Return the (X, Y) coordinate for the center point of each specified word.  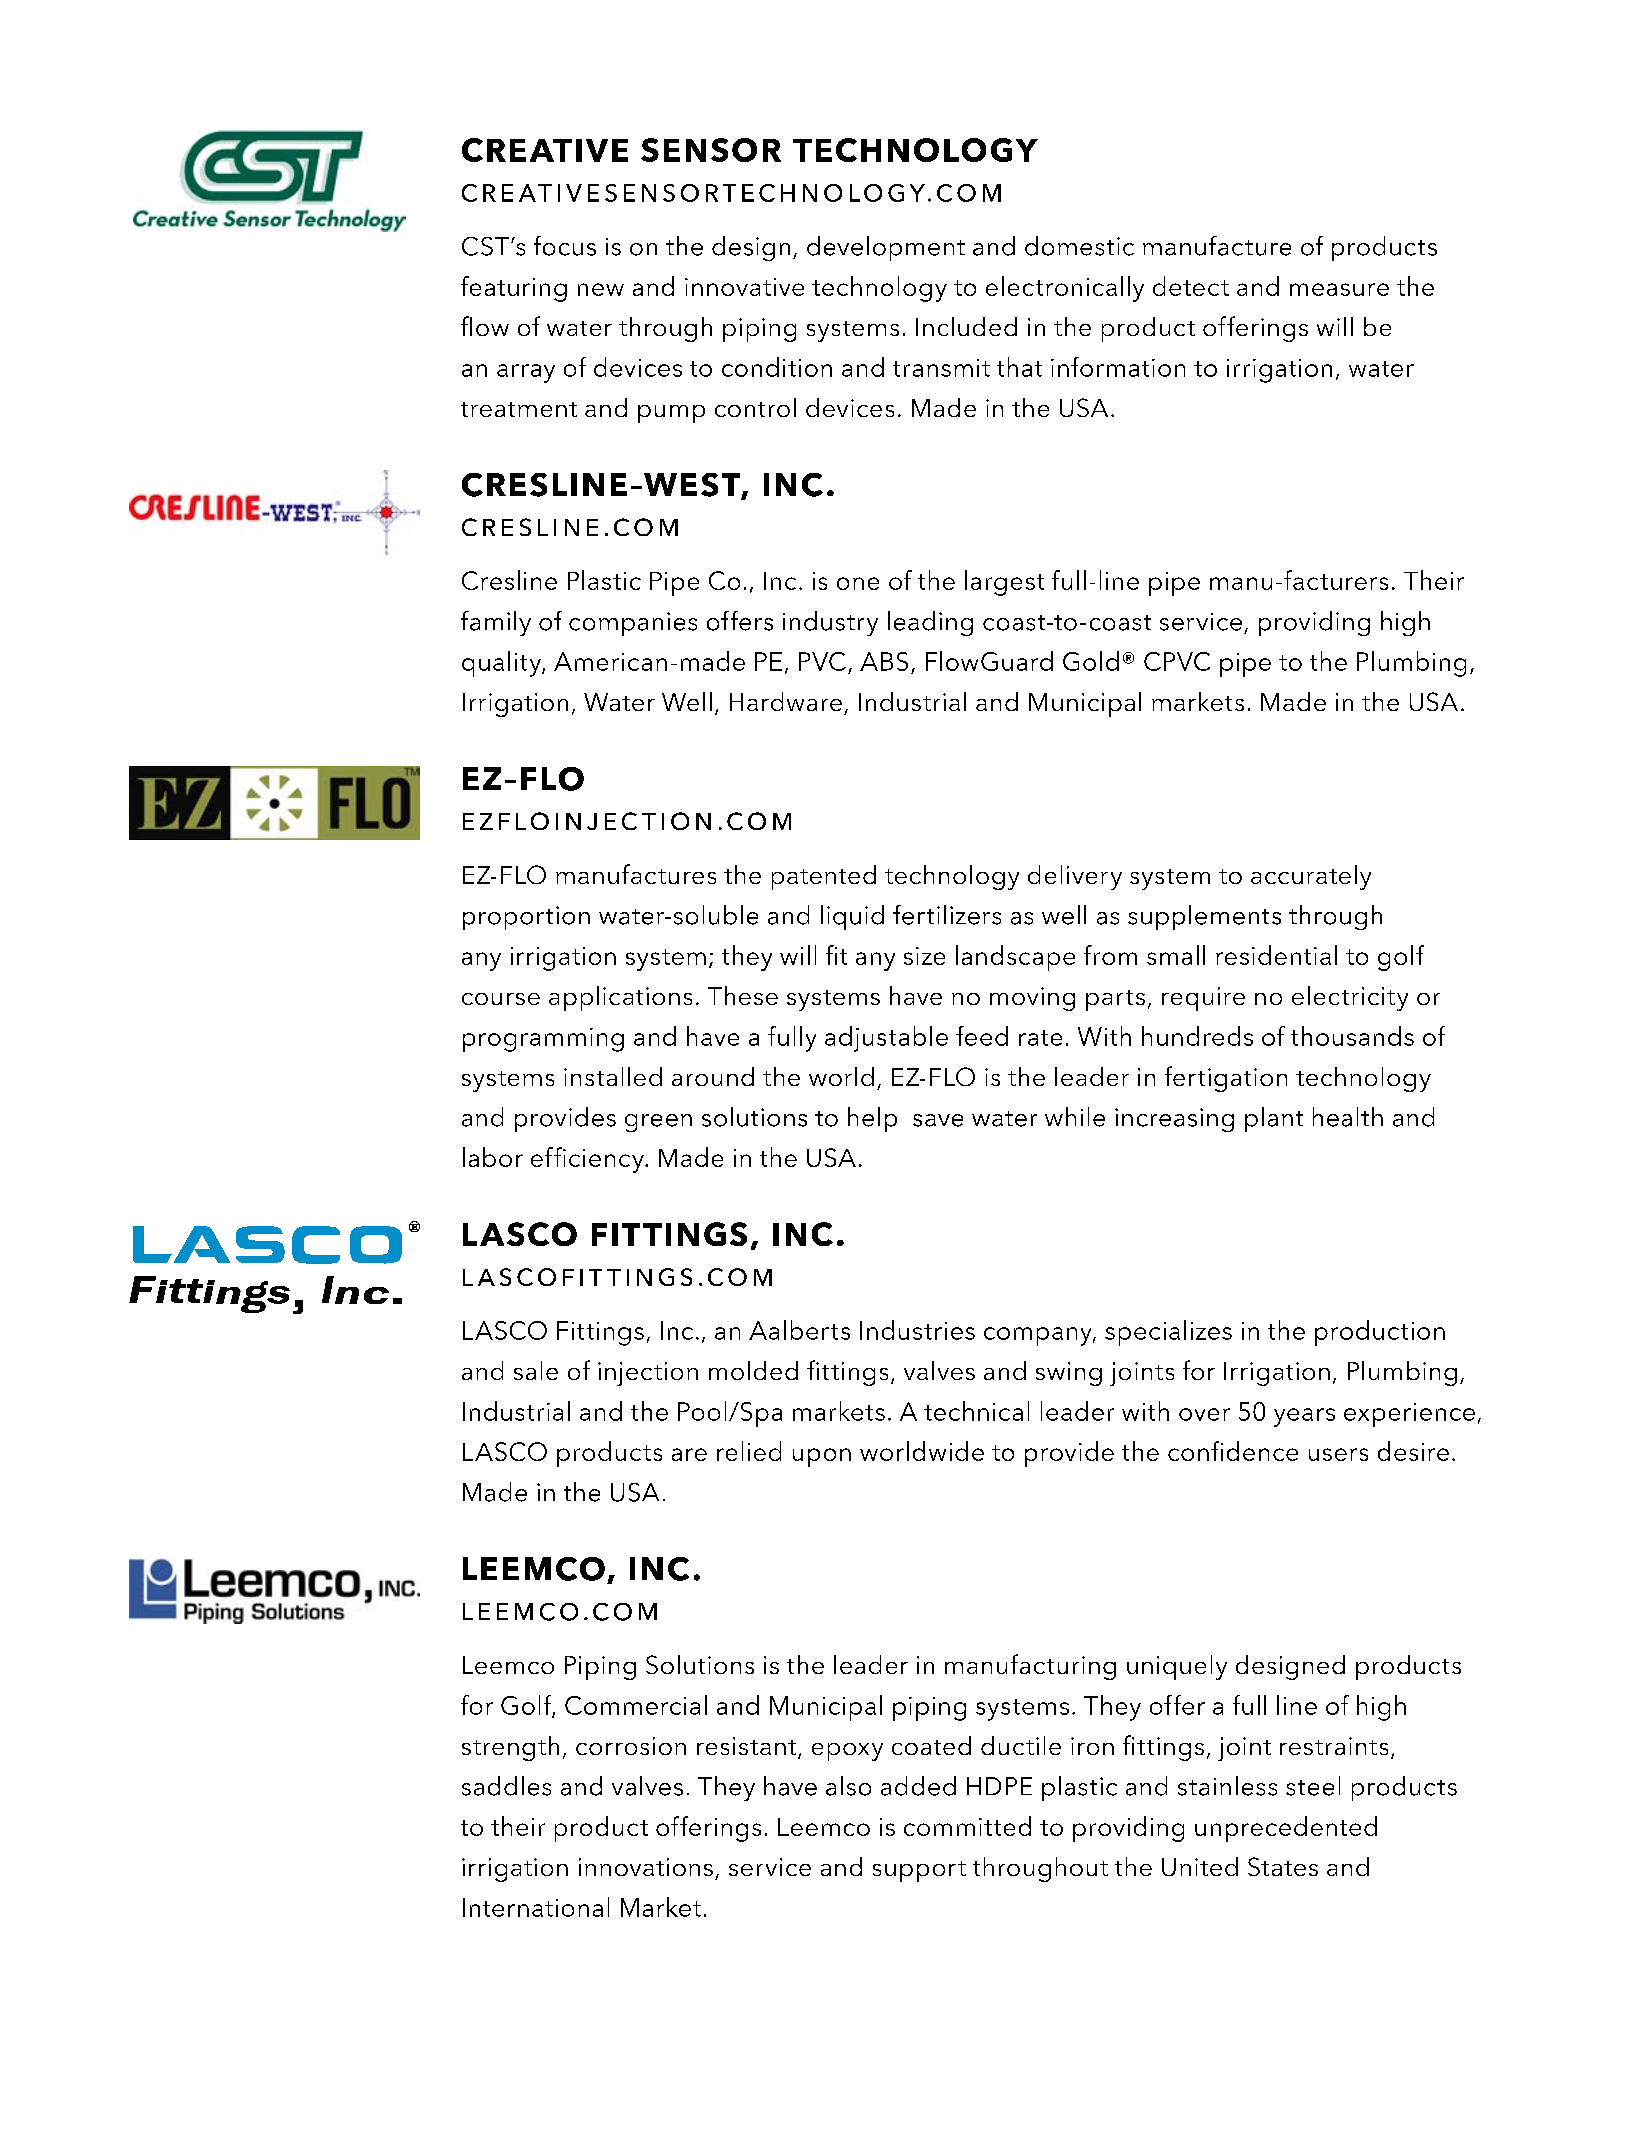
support (919, 1871)
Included (966, 326)
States (1283, 1866)
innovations (646, 1867)
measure (1339, 289)
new (601, 289)
